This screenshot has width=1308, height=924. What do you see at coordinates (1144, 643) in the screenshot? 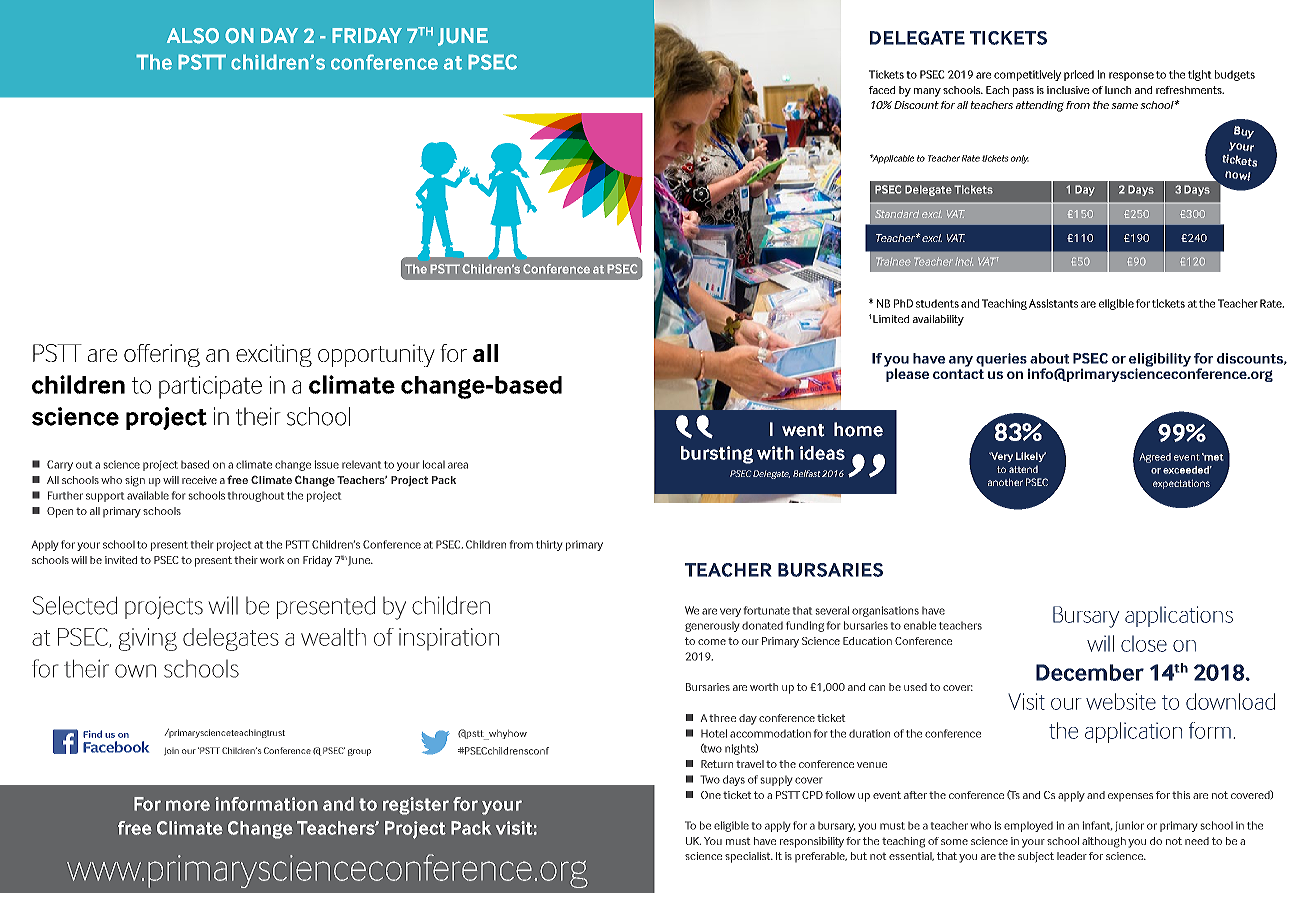
I see `close` at bounding box center [1144, 643].
